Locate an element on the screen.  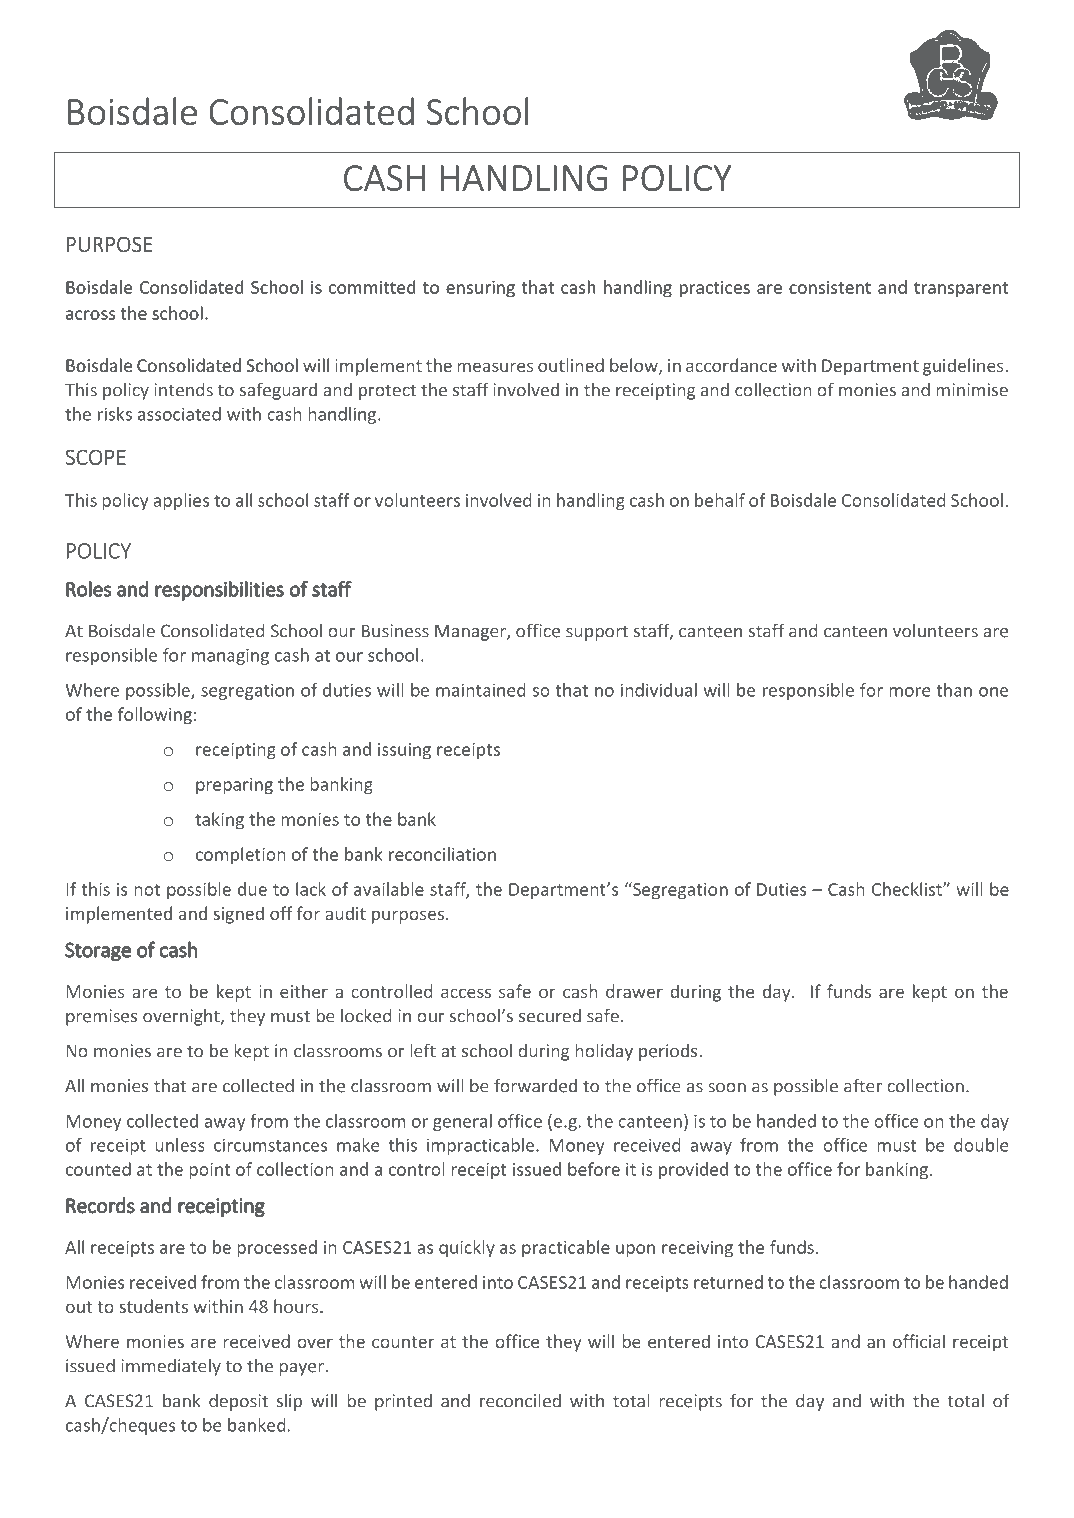
consistent is located at coordinates (830, 287).
